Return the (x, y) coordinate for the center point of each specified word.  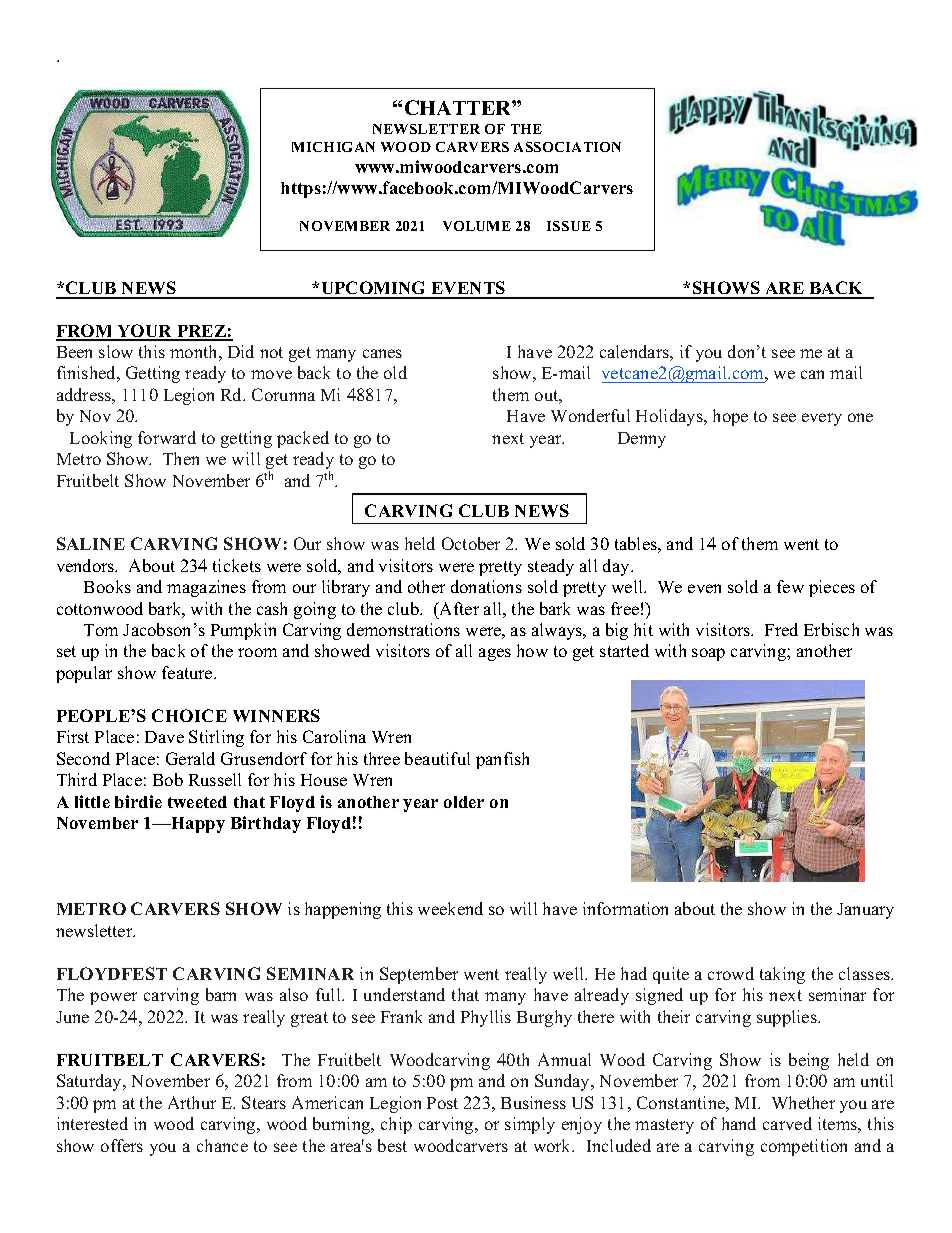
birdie (138, 801)
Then (181, 458)
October (471, 543)
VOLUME (477, 226)
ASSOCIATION (567, 147)
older (464, 802)
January (865, 911)
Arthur (192, 1102)
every (822, 419)
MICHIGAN (333, 147)
